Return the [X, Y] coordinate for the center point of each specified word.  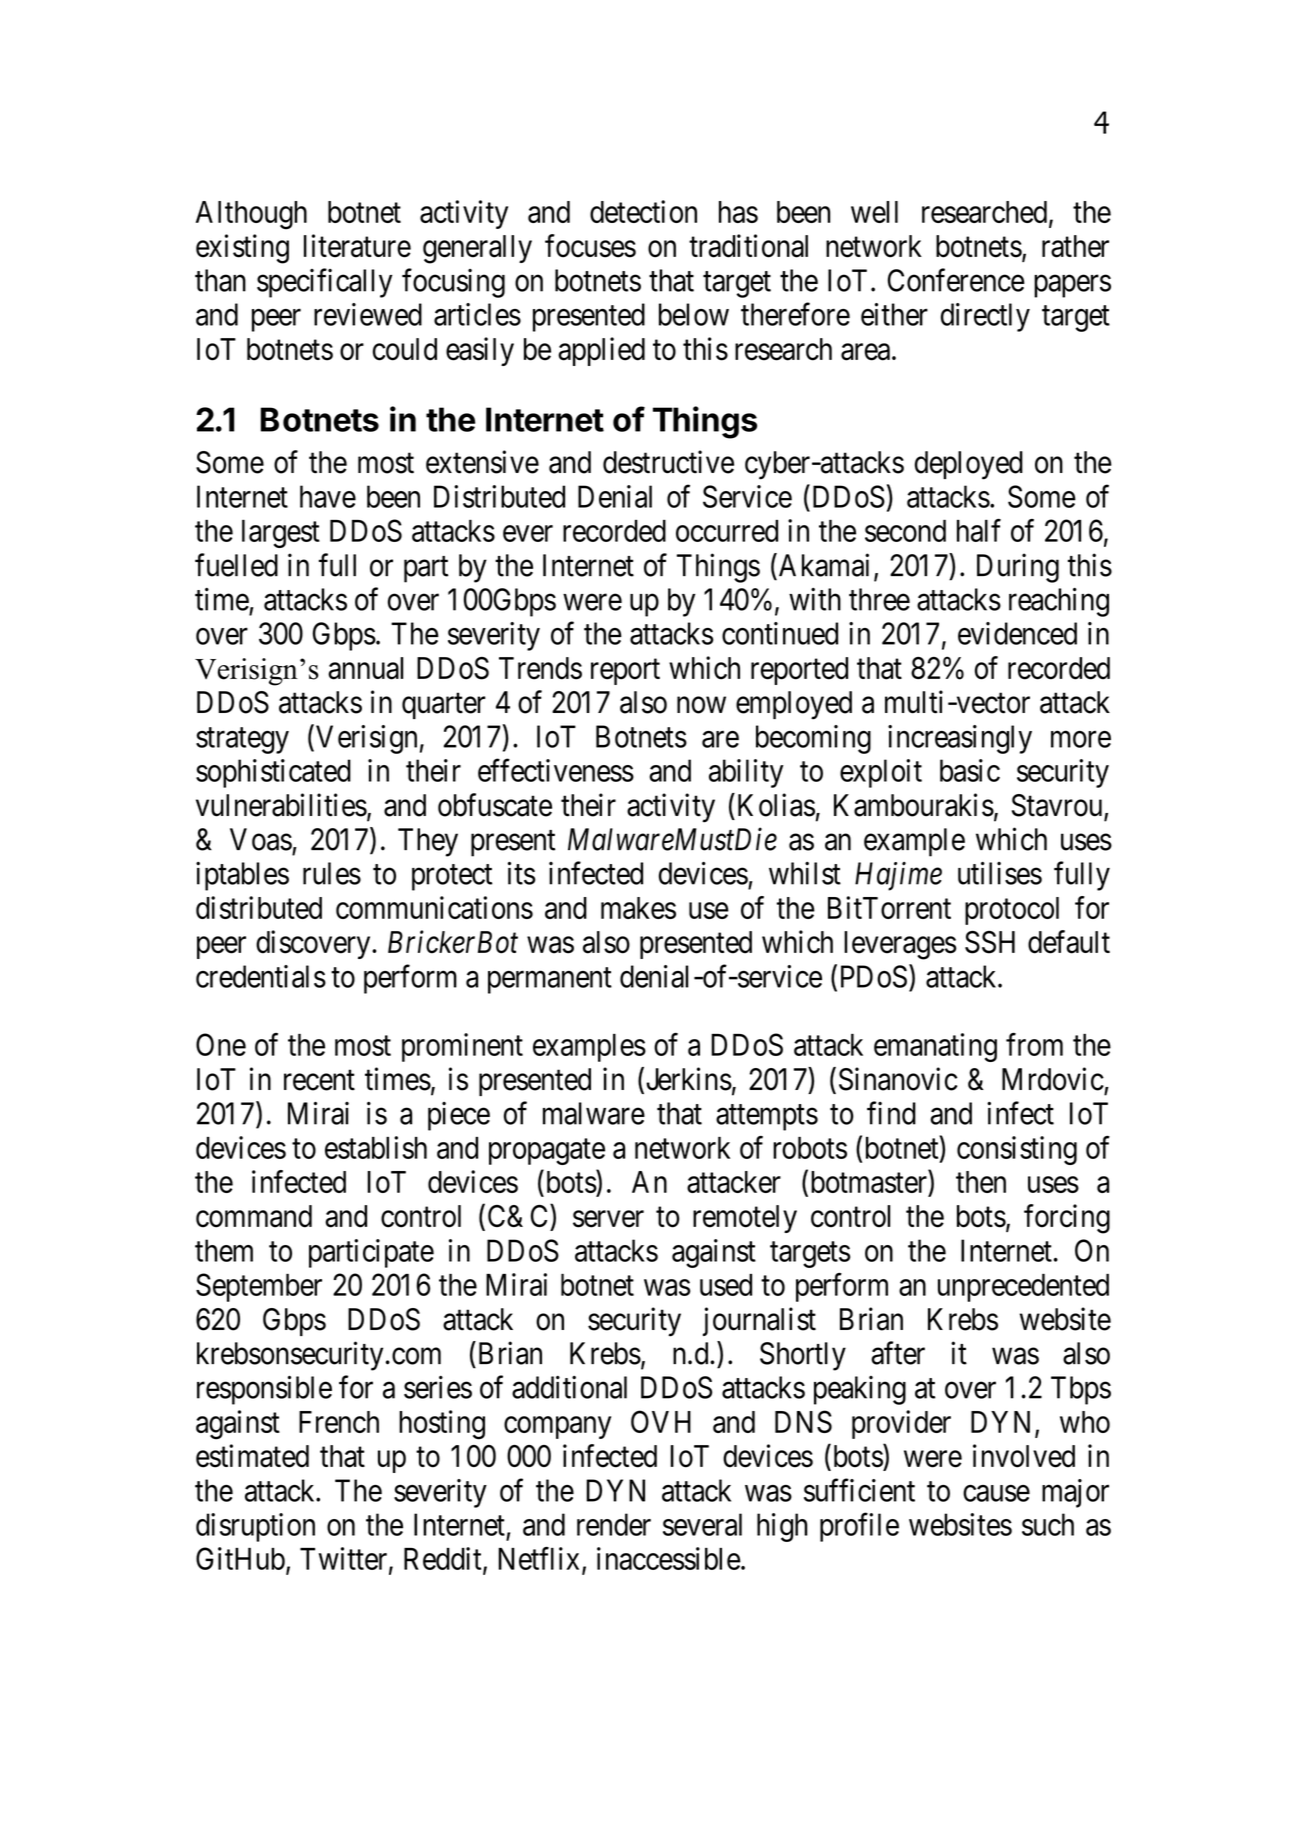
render [614, 1524]
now [701, 705]
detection [643, 211]
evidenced [1017, 633]
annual [365, 668]
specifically [324, 283]
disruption [255, 1527]
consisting [1017, 1150]
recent [319, 1080]
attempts [767, 1117]
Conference [956, 280]
